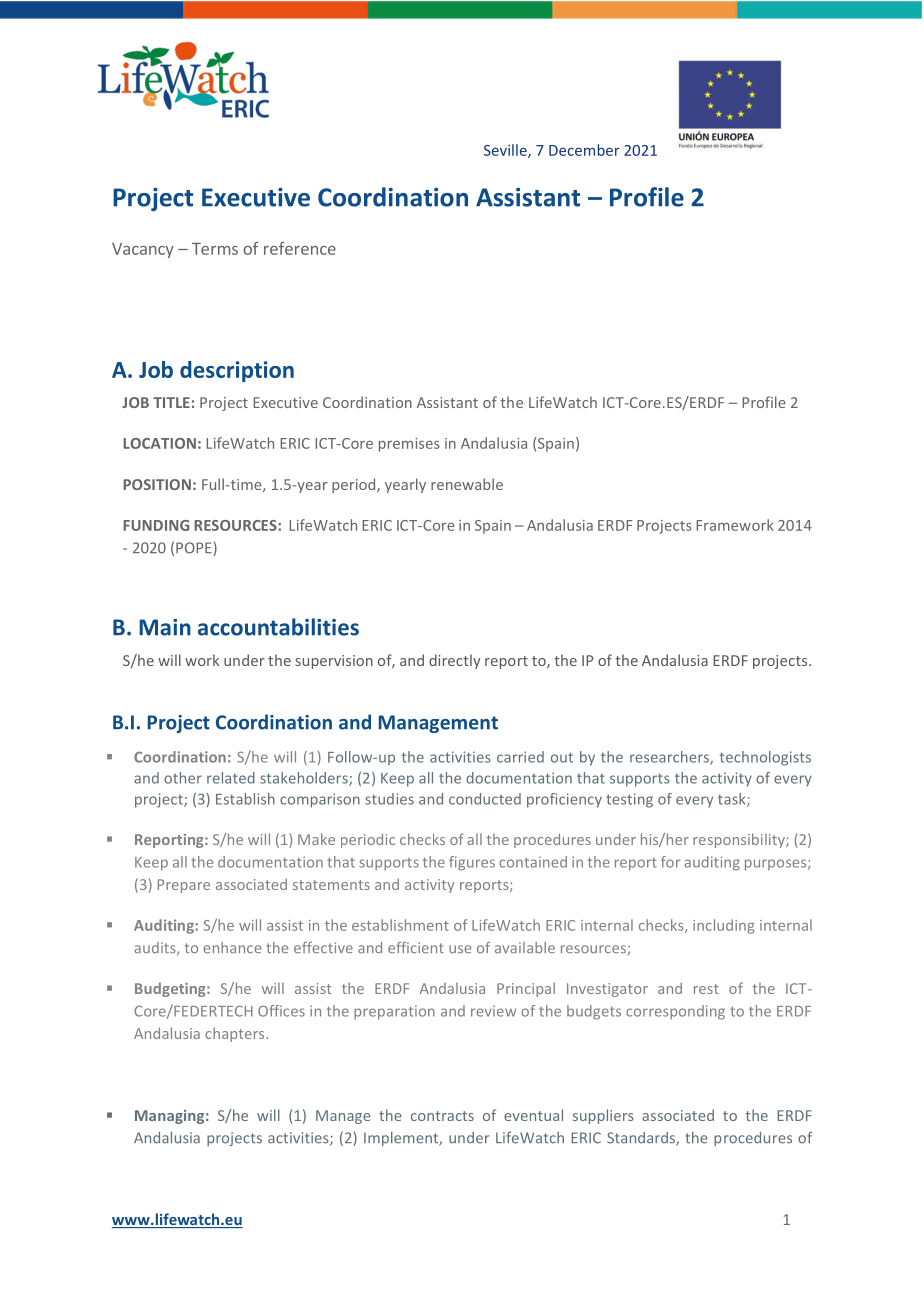  I want to click on conducted, so click(485, 799).
